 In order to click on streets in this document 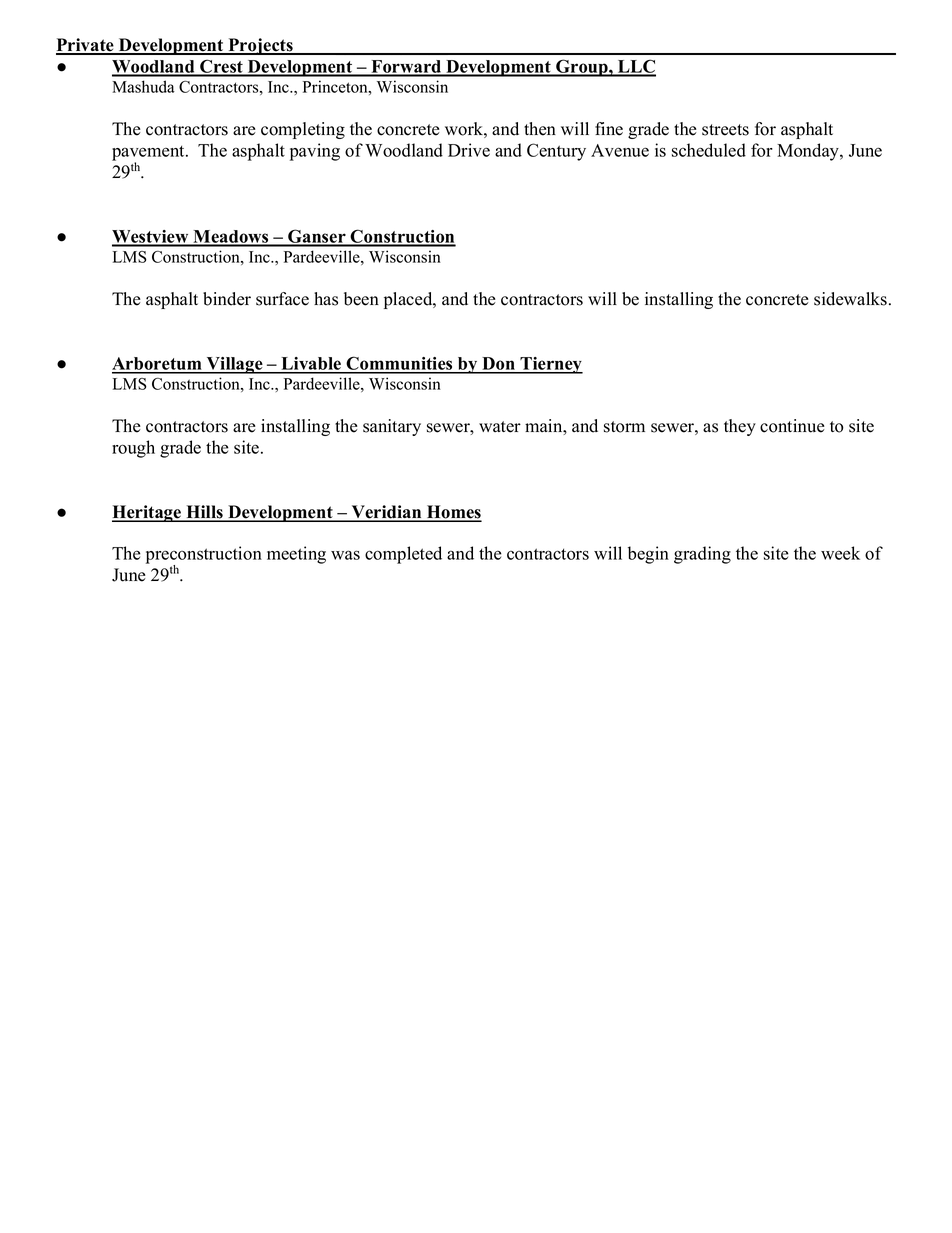, I will do `click(725, 130)`.
